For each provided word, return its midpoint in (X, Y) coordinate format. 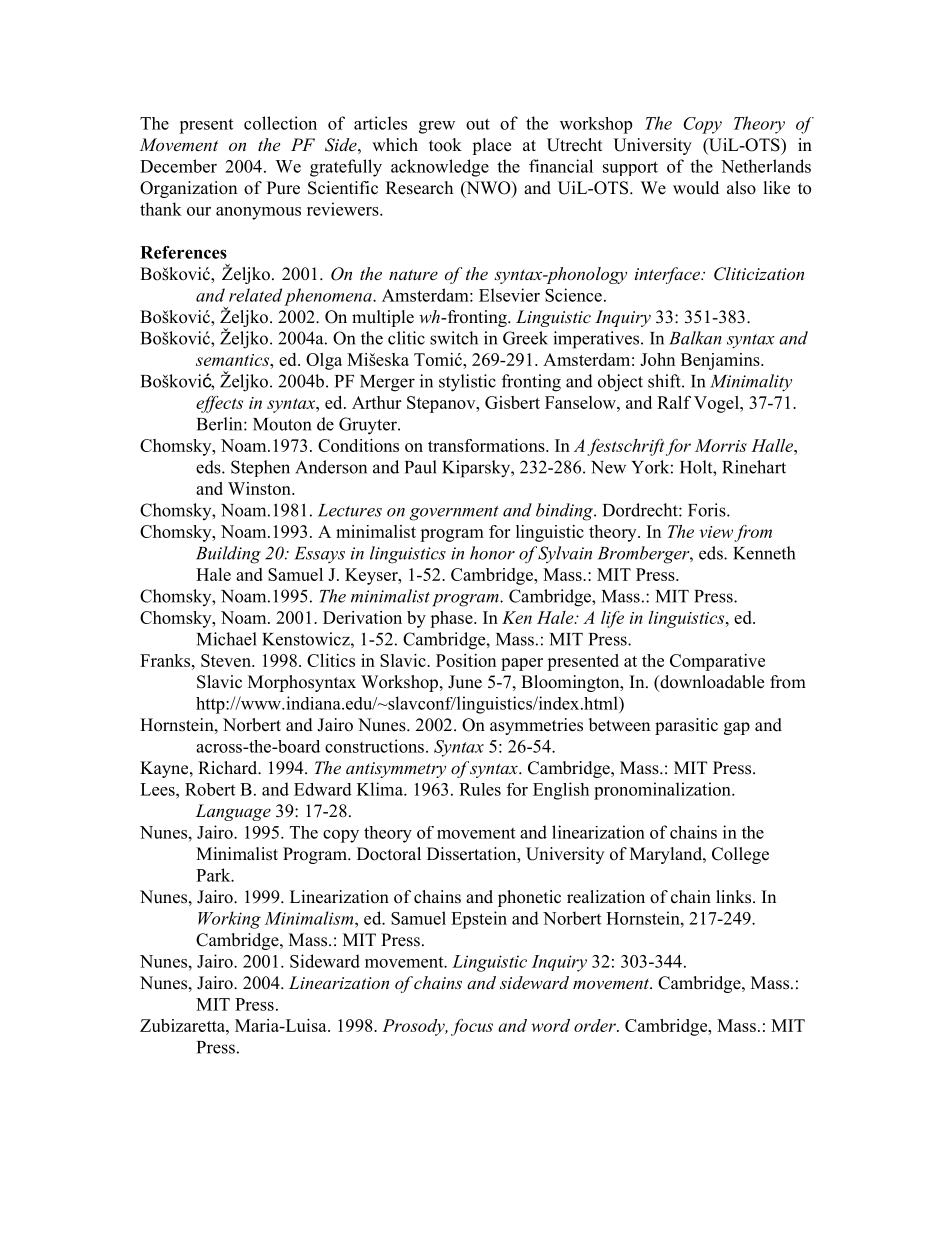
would (696, 188)
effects (219, 404)
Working (229, 920)
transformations (487, 445)
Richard (229, 768)
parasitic (686, 726)
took (445, 145)
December (178, 166)
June (465, 682)
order (596, 1025)
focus (472, 1027)
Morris (721, 445)
